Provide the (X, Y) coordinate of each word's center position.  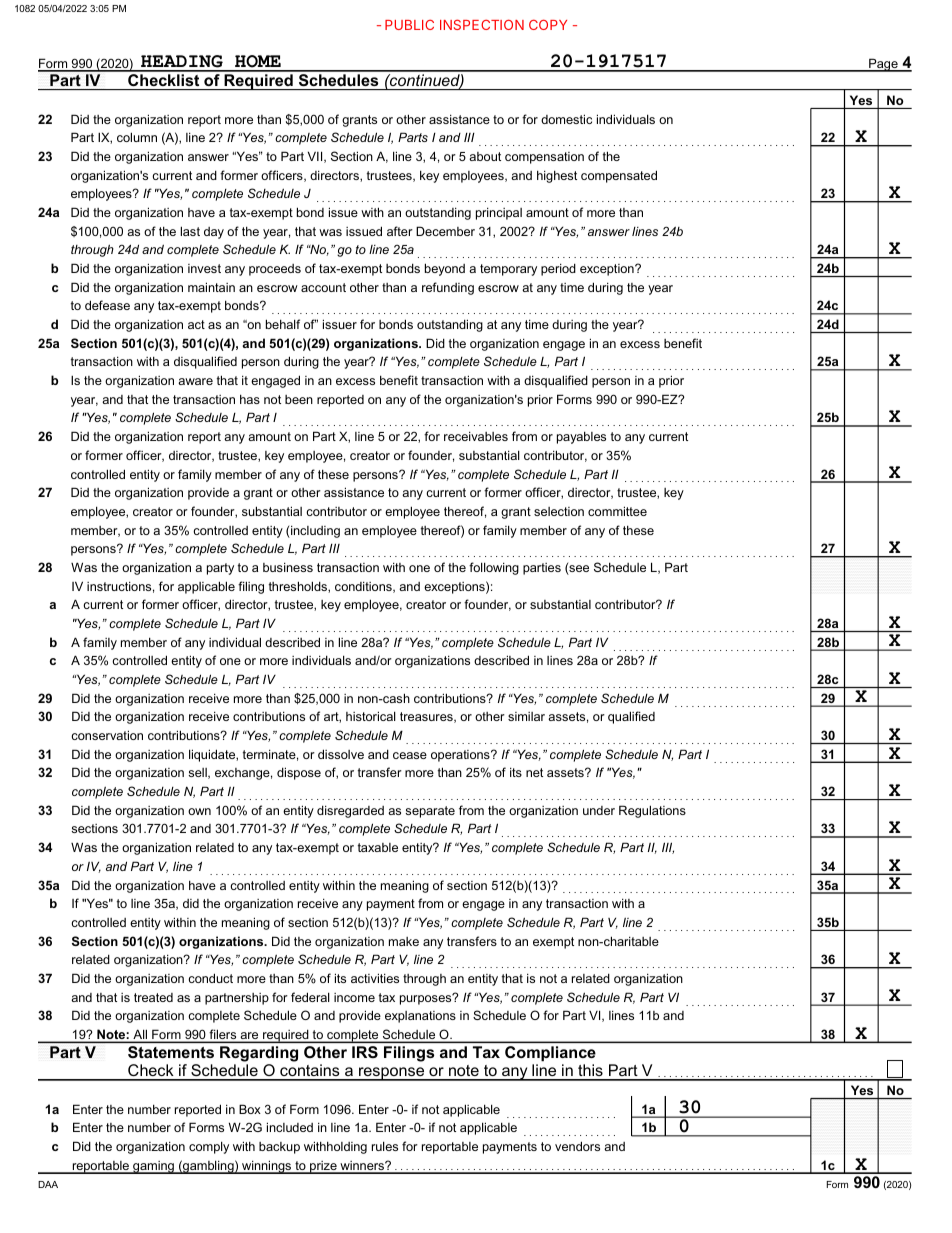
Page (883, 65)
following (494, 568)
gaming (153, 1167)
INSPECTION (482, 24)
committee (617, 511)
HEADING (182, 63)
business (288, 567)
